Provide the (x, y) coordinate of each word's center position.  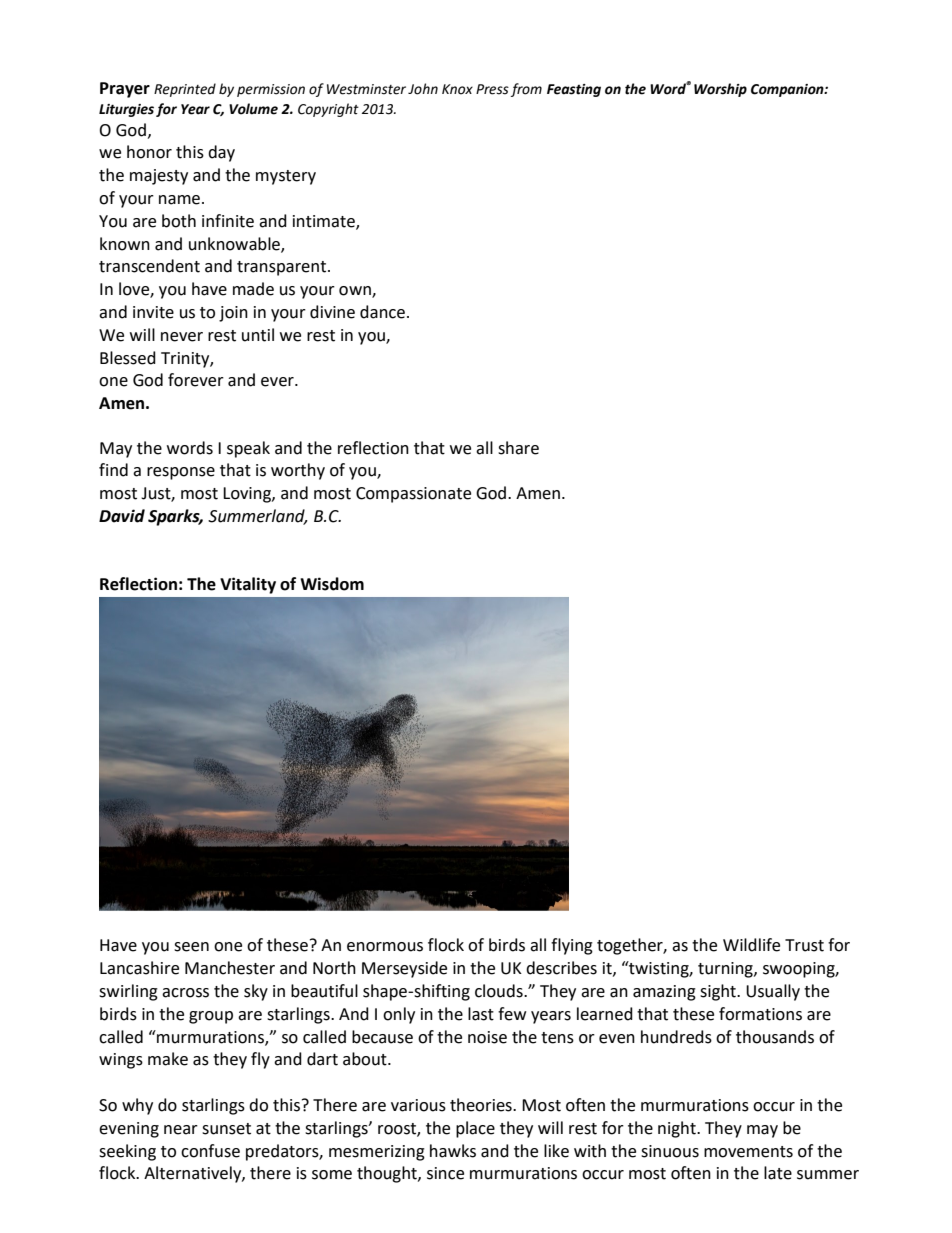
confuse (210, 1151)
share (518, 448)
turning (726, 970)
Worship (720, 90)
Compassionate (413, 495)
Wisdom (332, 584)
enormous (385, 947)
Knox (457, 89)
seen (191, 947)
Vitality (248, 585)
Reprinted (185, 90)
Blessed (128, 358)
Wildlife (751, 945)
